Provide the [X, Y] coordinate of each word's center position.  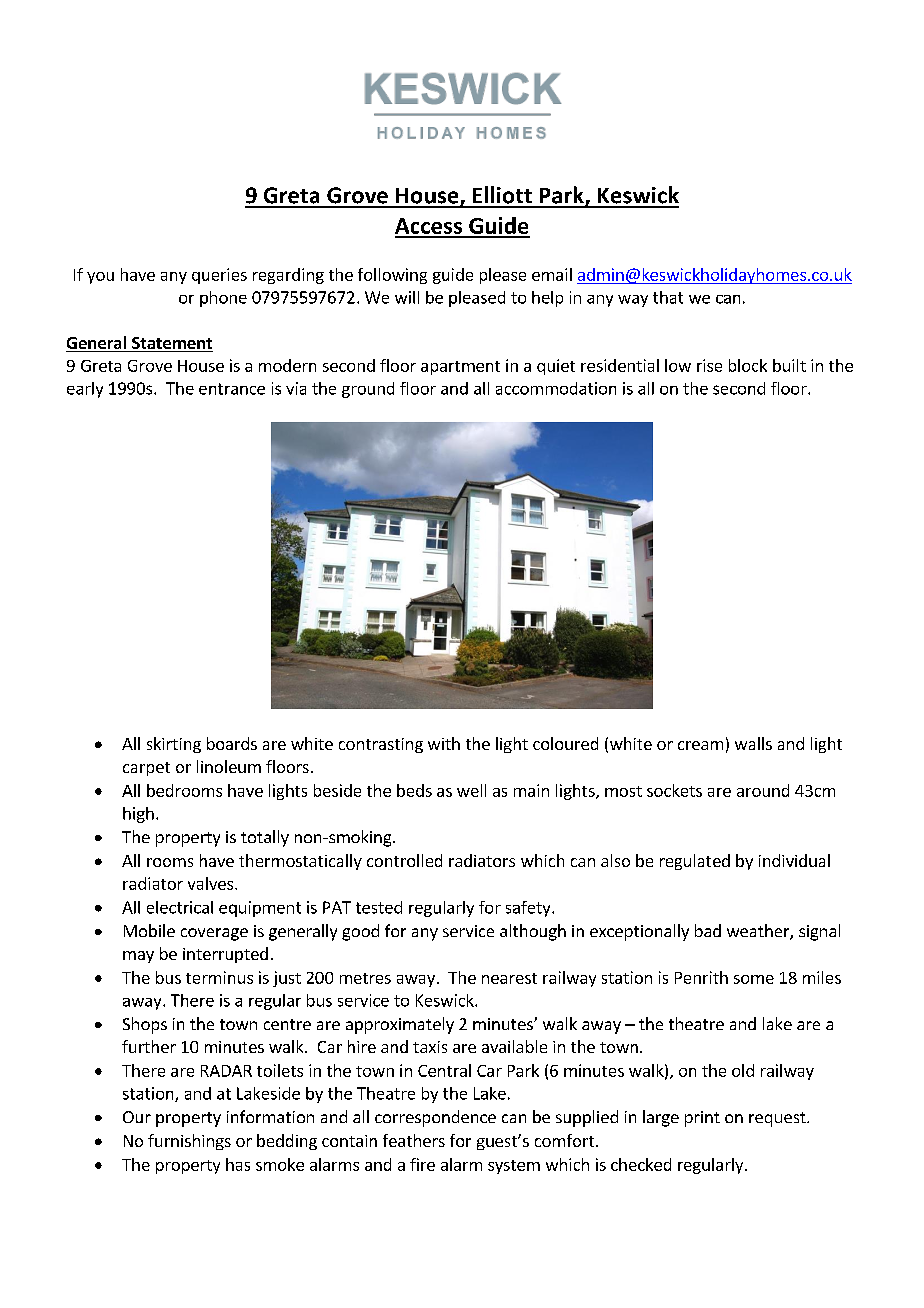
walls [753, 743]
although [533, 932]
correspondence [435, 1118]
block [748, 365]
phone [223, 299]
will [407, 297]
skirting [174, 745]
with [444, 743]
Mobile [149, 930]
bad [708, 930]
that [668, 297]
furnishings [189, 1142]
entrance [232, 389]
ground [368, 390]
